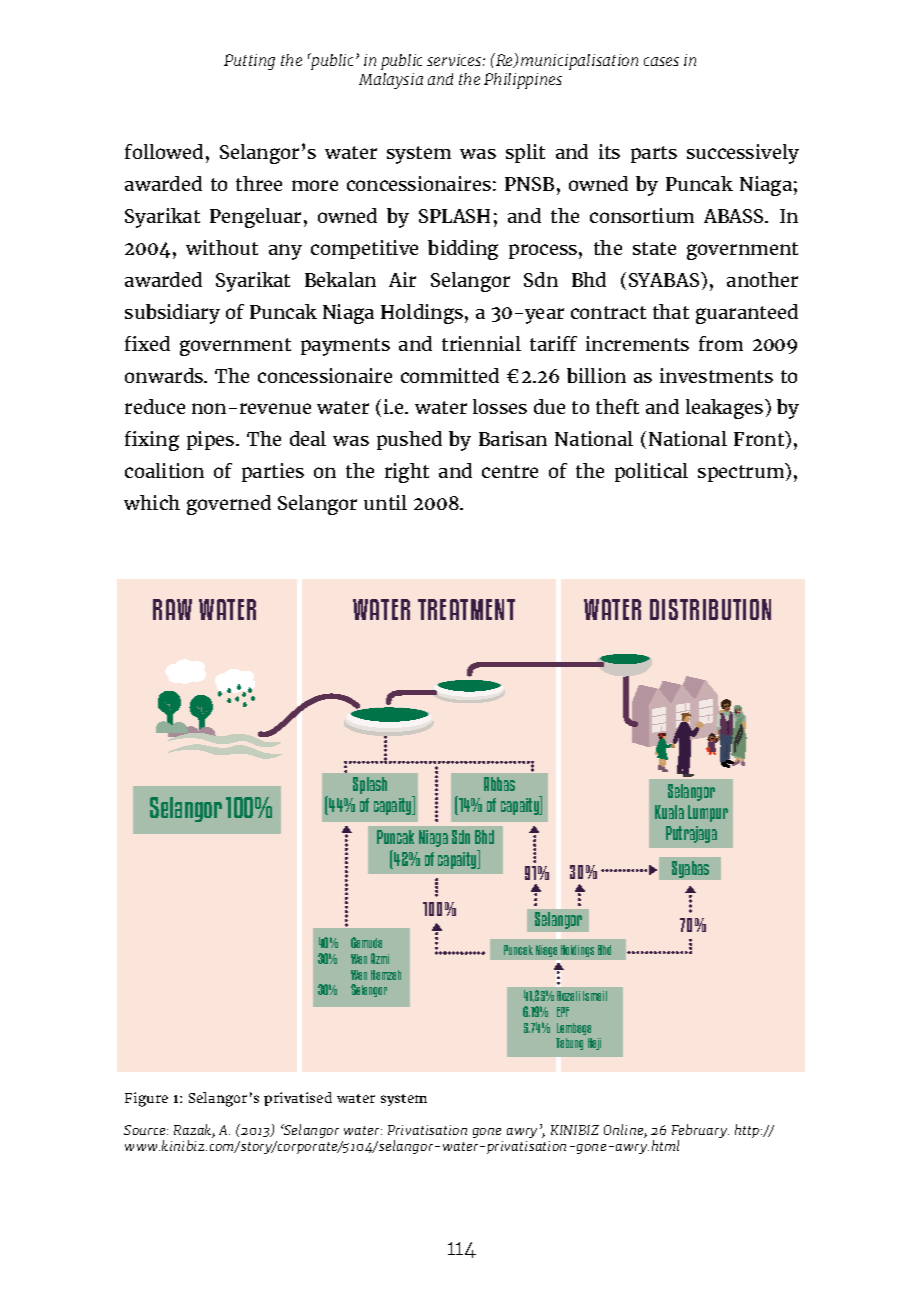 The height and width of the document is (1311, 924). What do you see at coordinates (380, 958) in the document?
I see `Azmi` at bounding box center [380, 958].
